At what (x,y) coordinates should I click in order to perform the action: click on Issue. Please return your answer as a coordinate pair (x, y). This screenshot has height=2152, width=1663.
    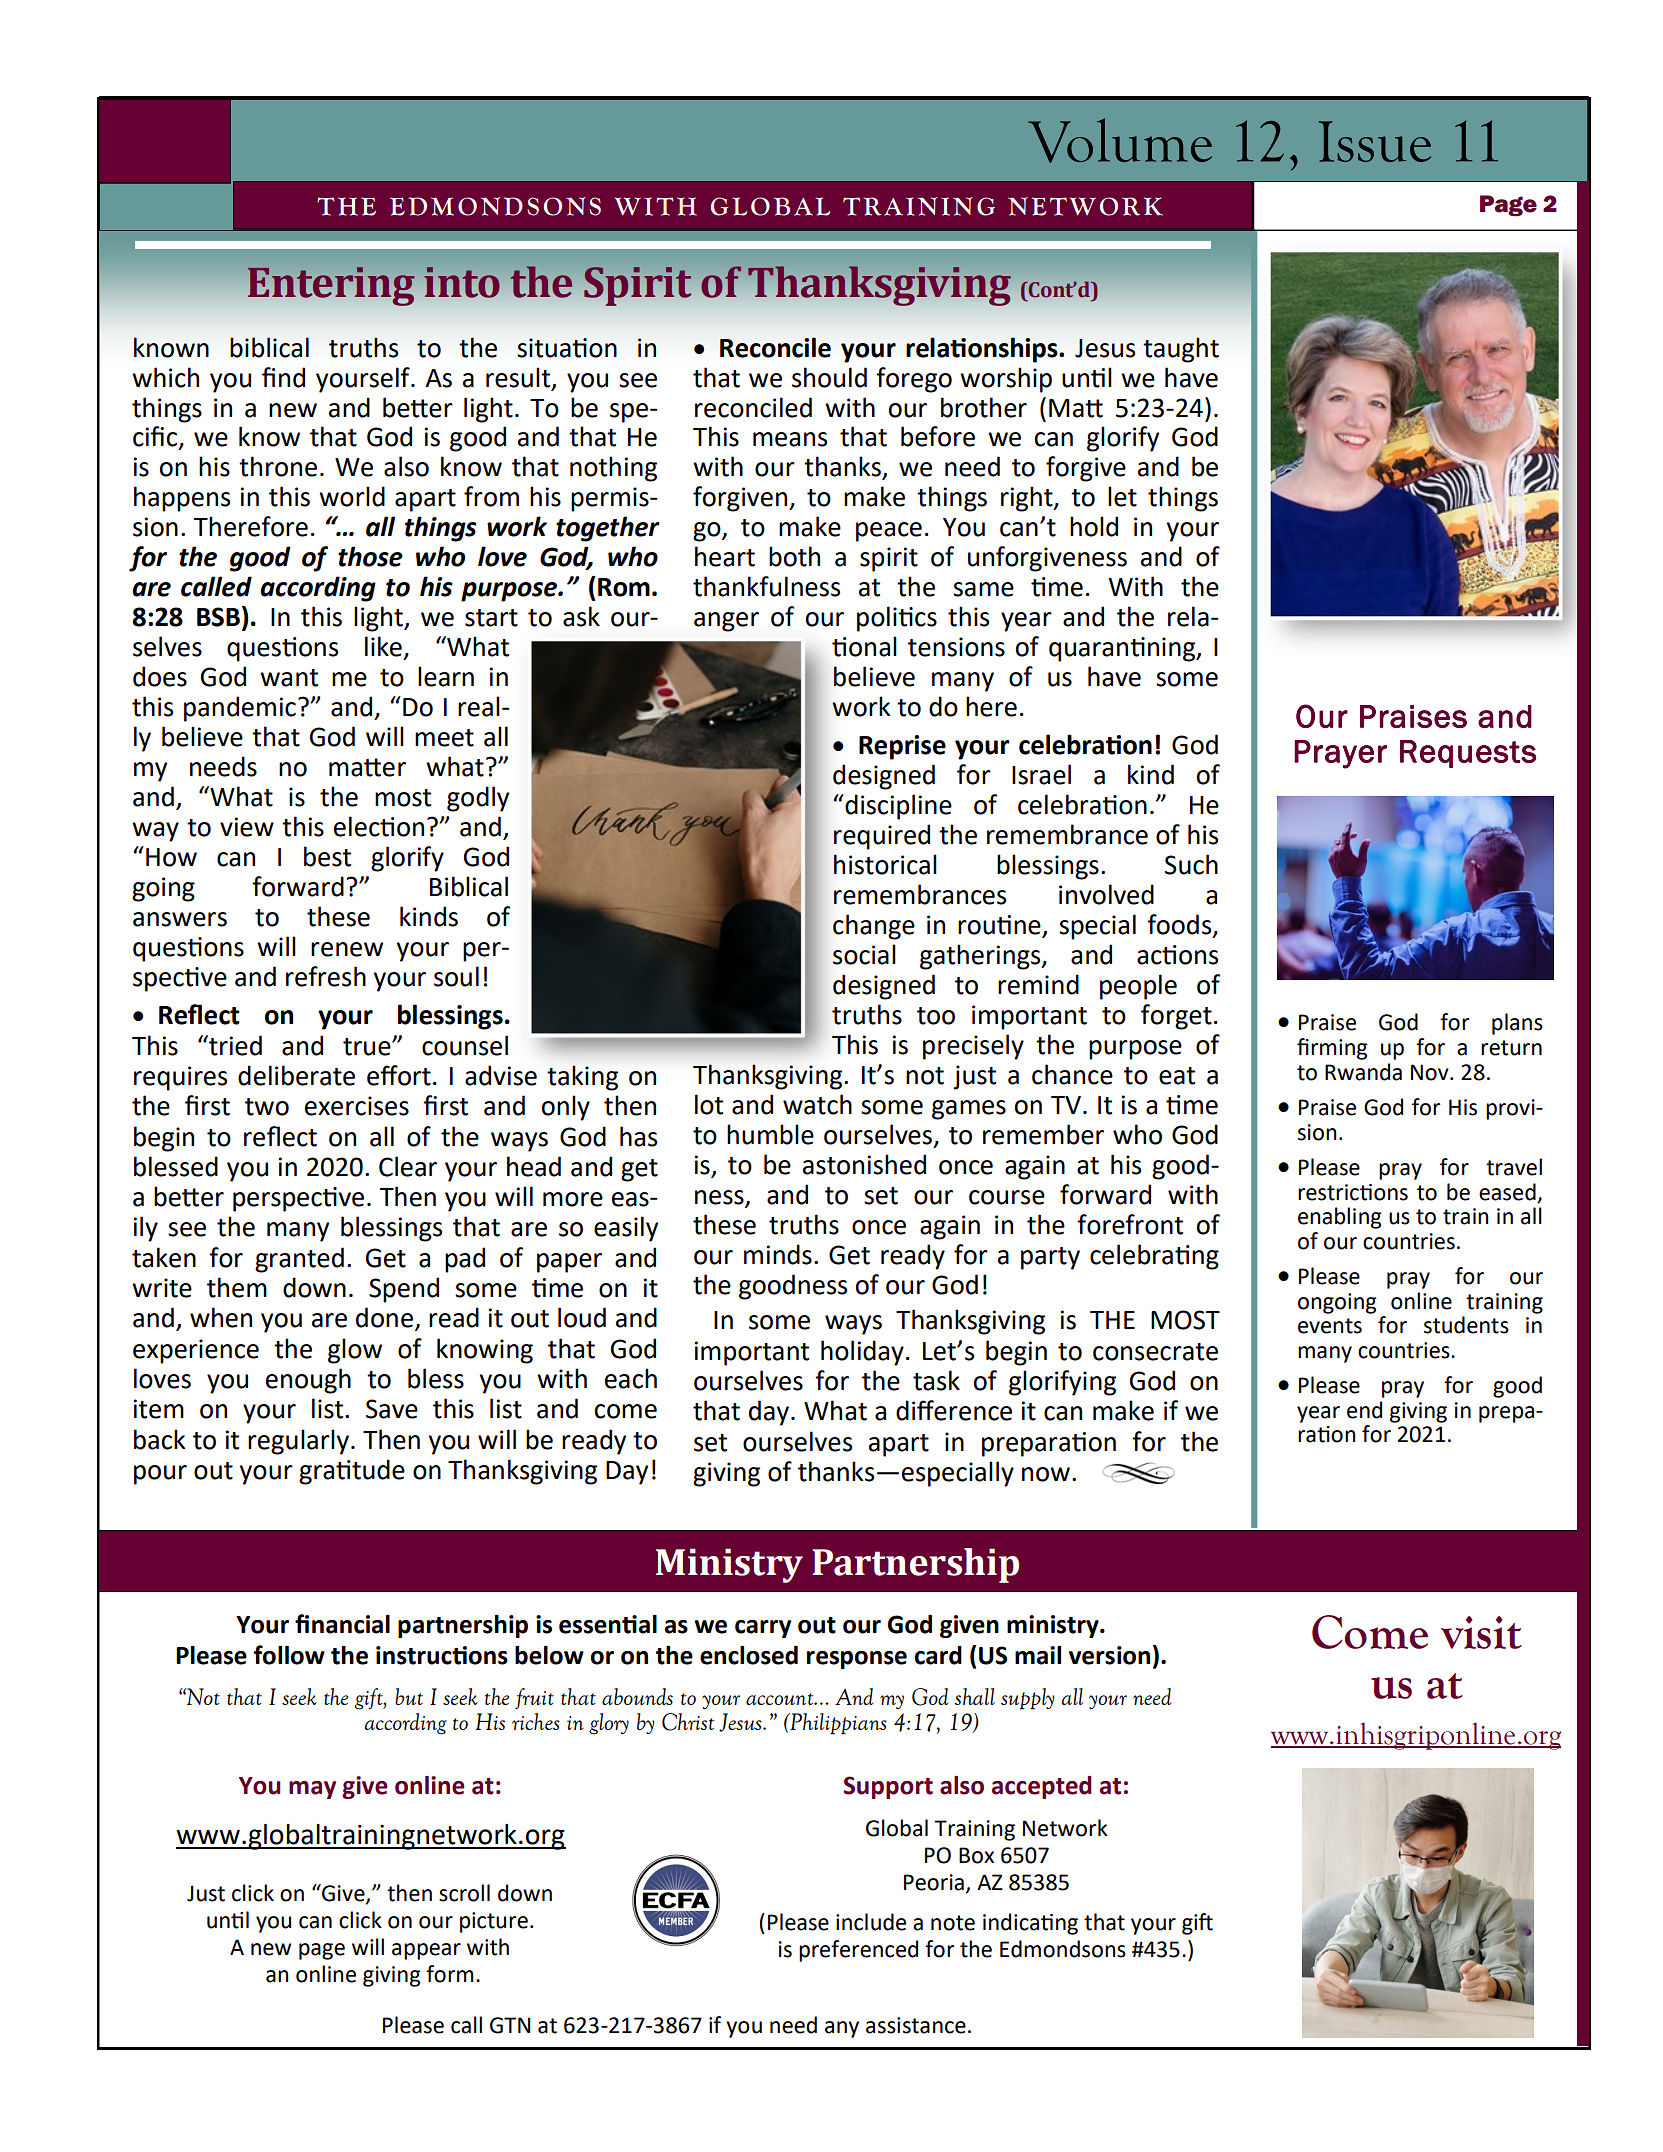
    Looking at the image, I should click on (1374, 141).
